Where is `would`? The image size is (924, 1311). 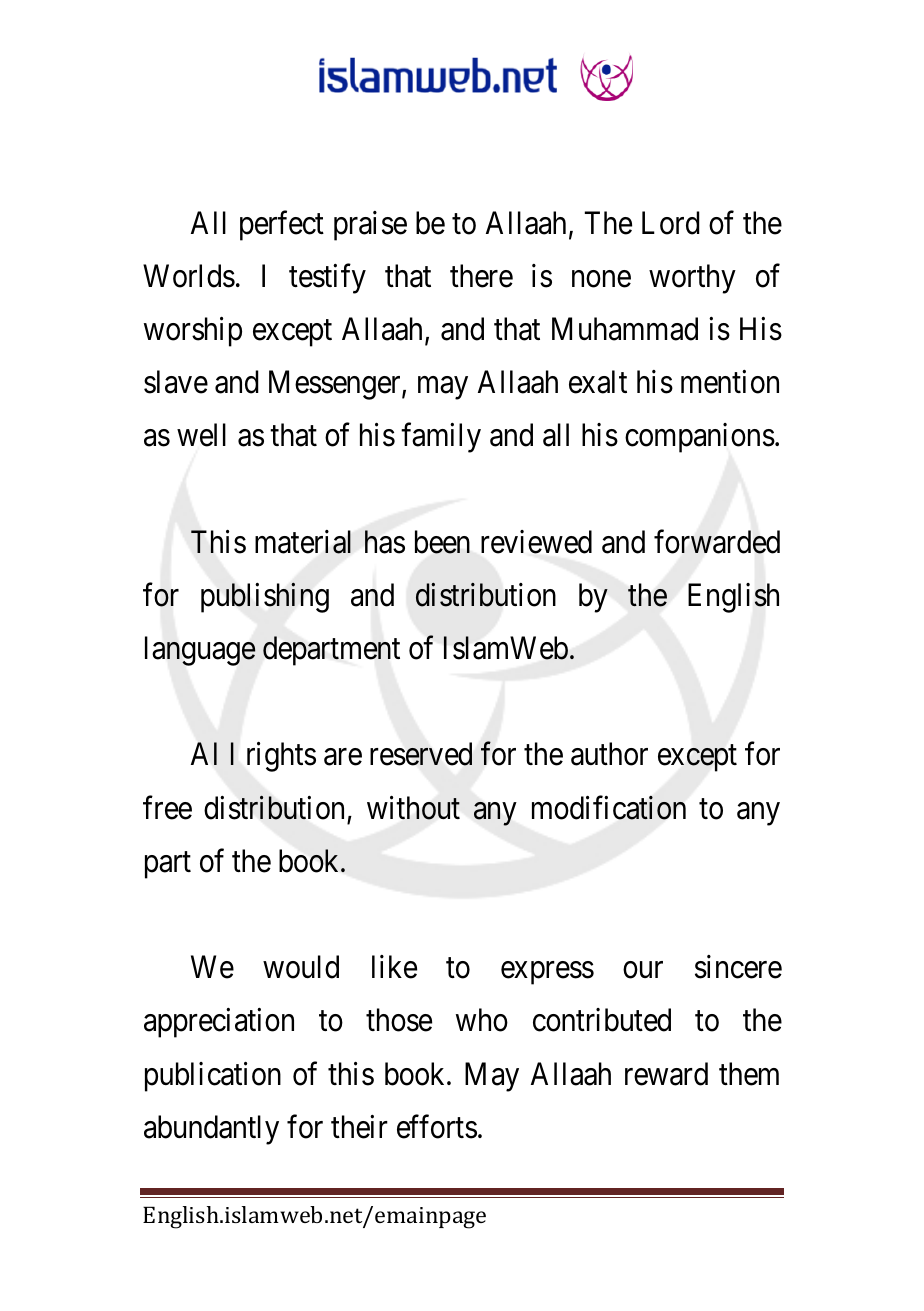 would is located at coordinates (301, 967).
